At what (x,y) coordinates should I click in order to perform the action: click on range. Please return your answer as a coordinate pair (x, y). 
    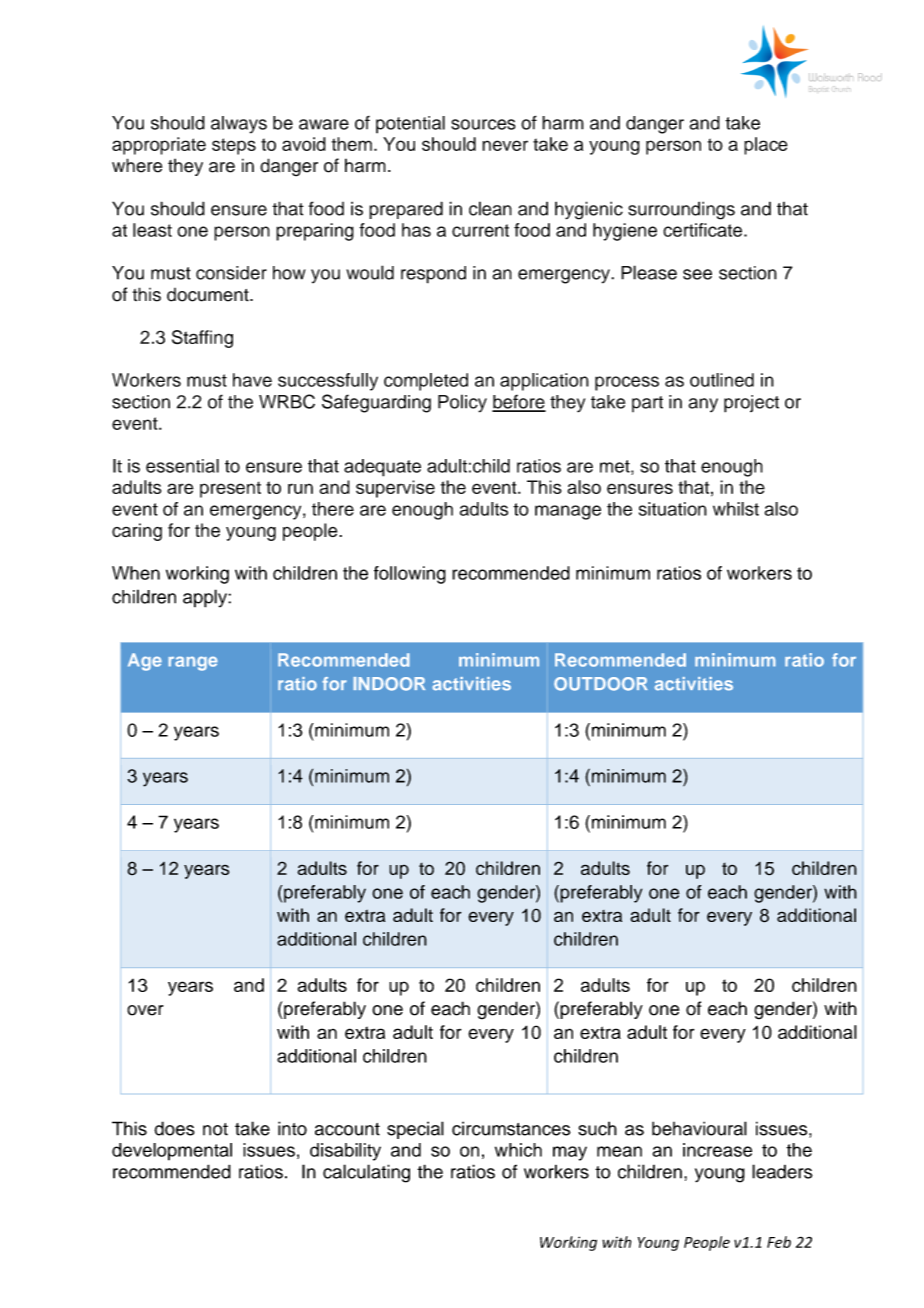
    Looking at the image, I should click on (193, 663).
